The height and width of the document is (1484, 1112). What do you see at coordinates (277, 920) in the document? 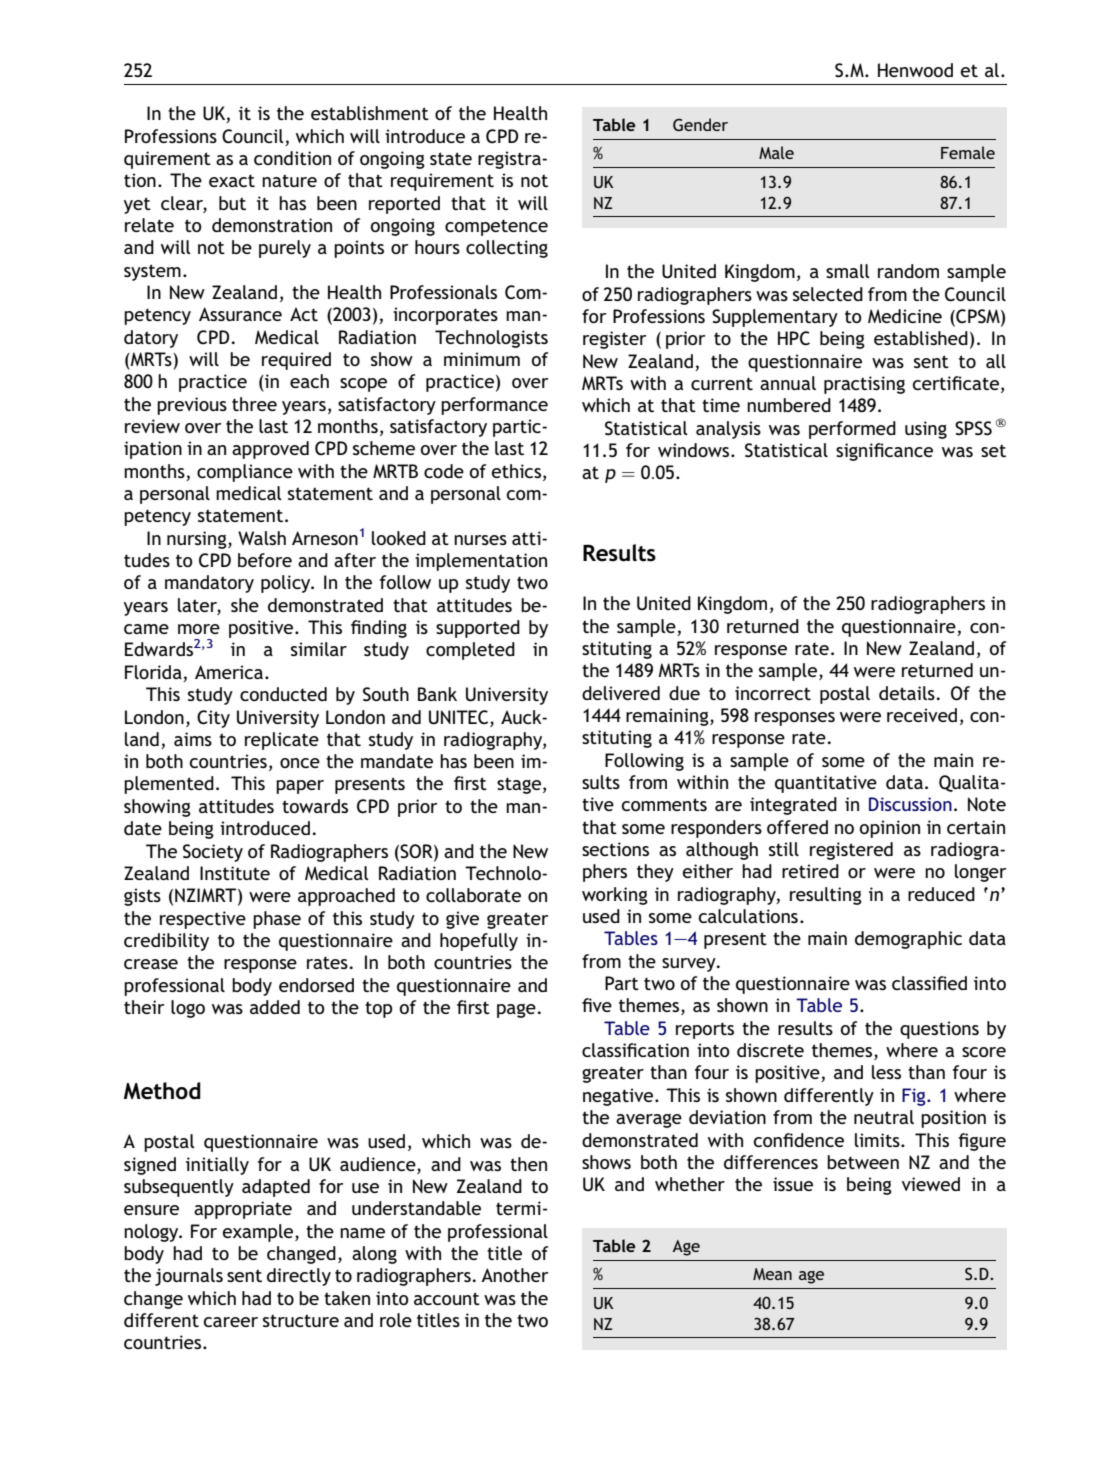
I see `phase` at bounding box center [277, 920].
